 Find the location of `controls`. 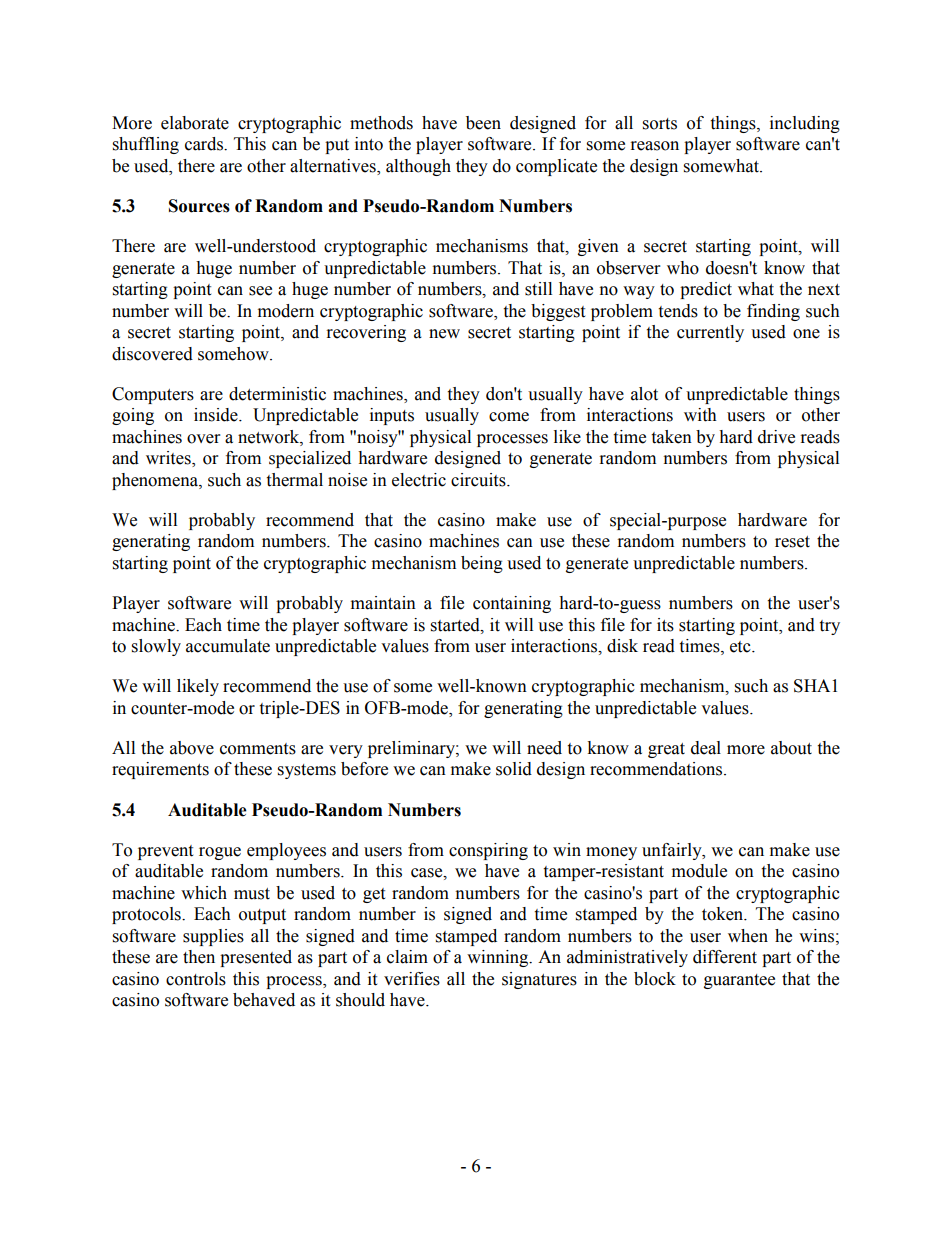

controls is located at coordinates (196, 979).
